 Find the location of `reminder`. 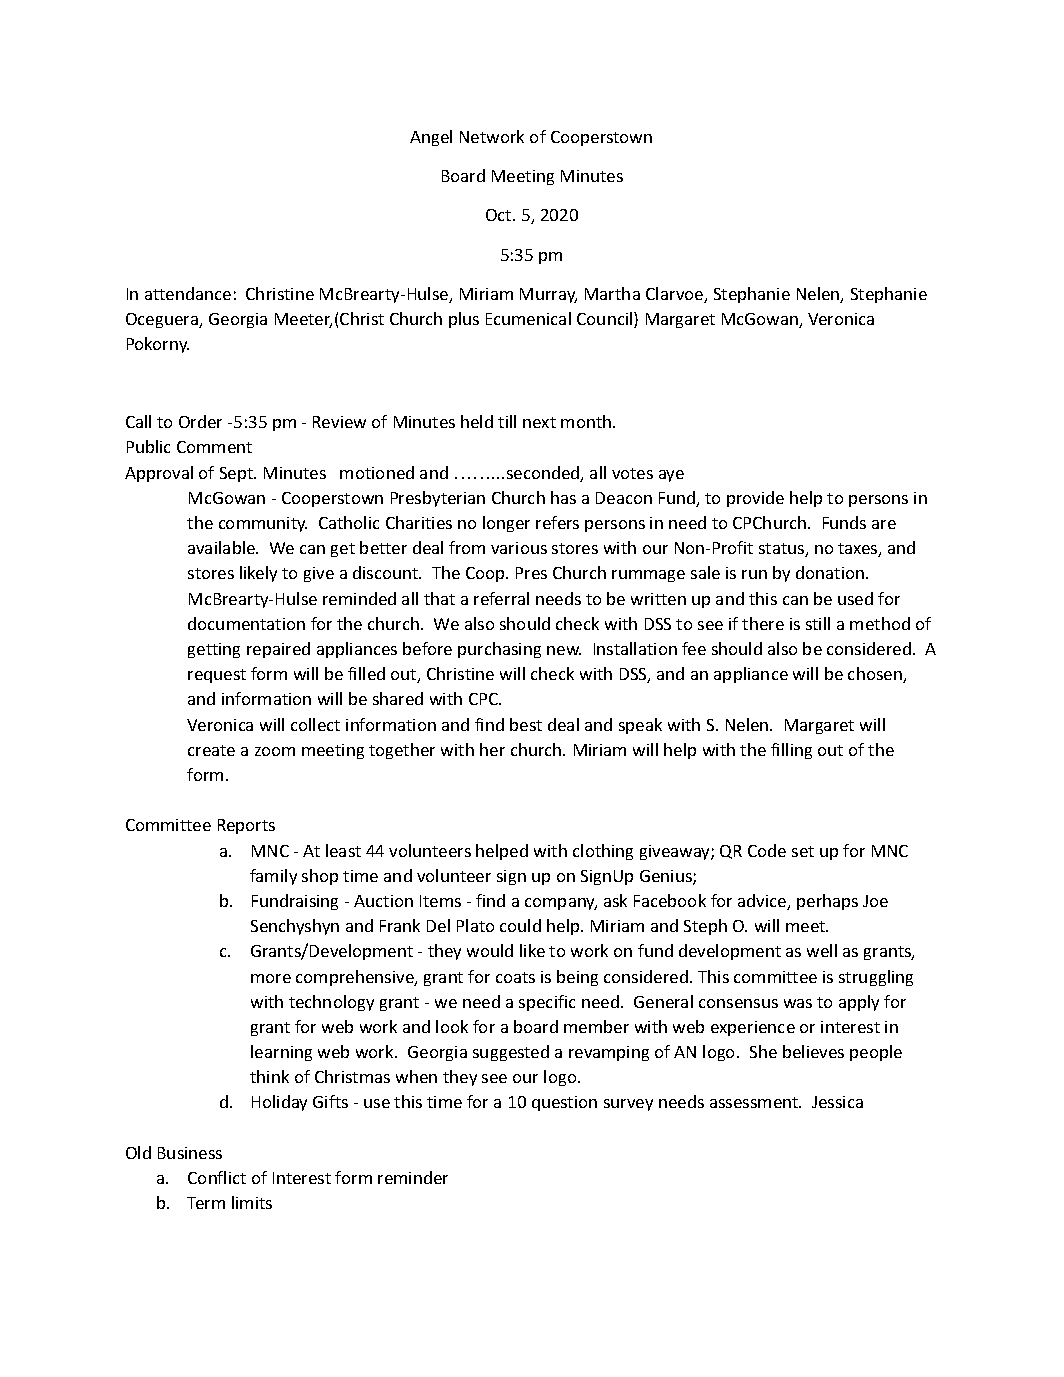

reminder is located at coordinates (413, 1177).
